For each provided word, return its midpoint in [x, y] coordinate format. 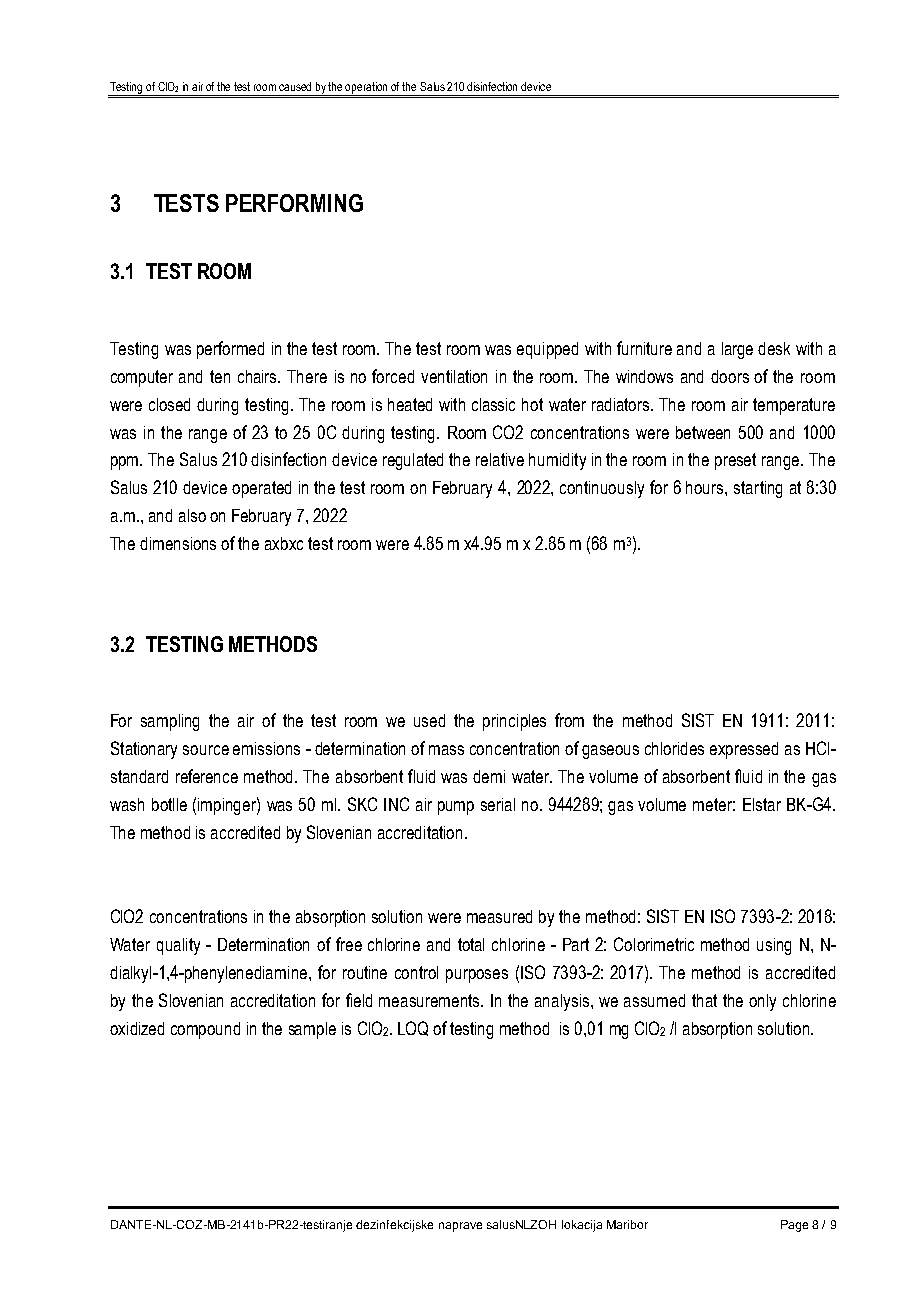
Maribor [627, 1224]
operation [367, 89]
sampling [170, 722]
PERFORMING [294, 203]
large [737, 350]
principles [514, 722]
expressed [744, 750]
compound [205, 1030]
